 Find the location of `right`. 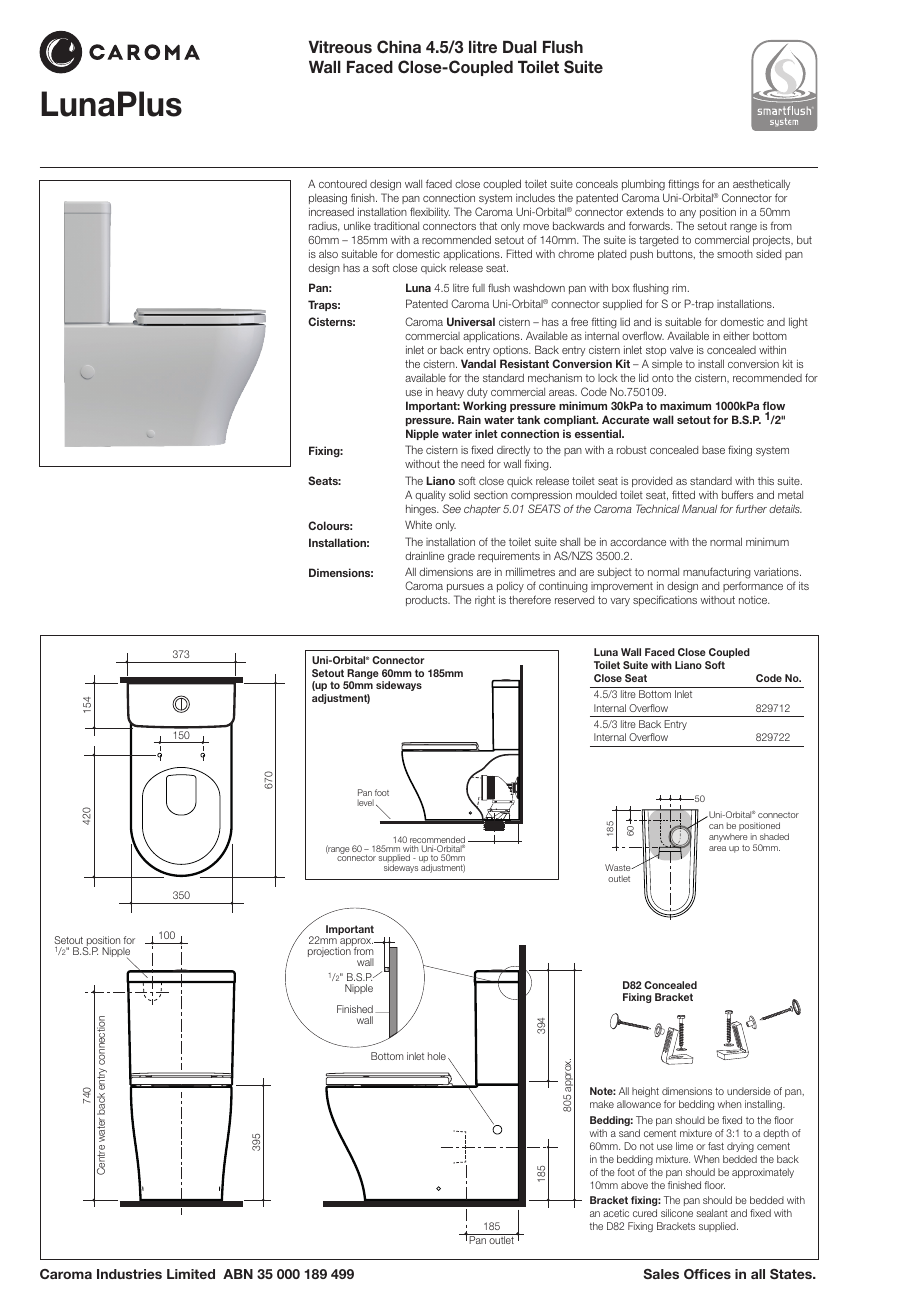

right is located at coordinates (485, 601).
